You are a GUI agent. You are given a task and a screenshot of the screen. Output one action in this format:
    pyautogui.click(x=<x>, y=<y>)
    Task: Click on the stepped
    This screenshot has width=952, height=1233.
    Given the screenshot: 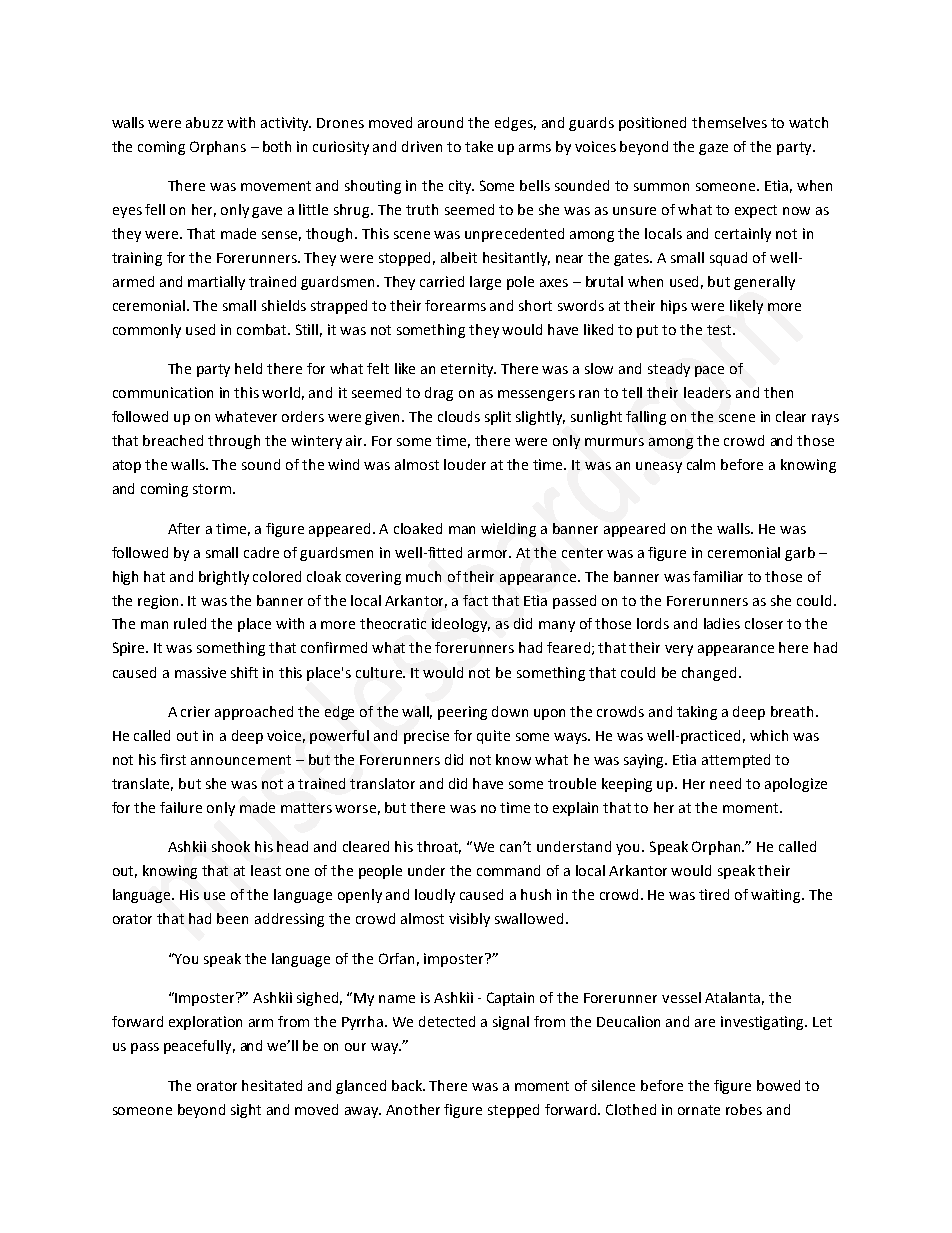 What is the action you would take?
    pyautogui.click(x=513, y=1111)
